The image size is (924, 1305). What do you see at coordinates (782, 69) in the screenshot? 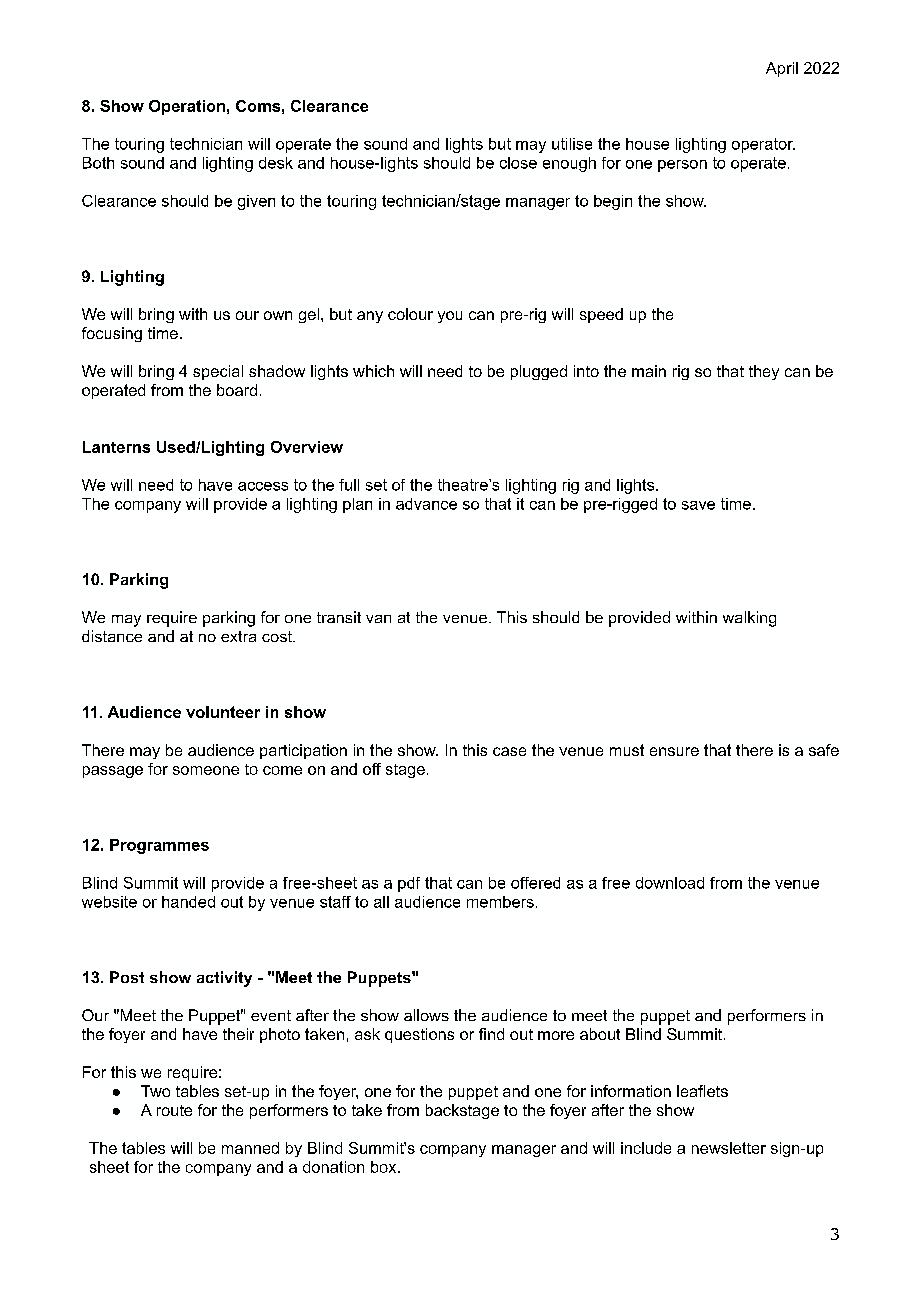
I see `April` at bounding box center [782, 69].
